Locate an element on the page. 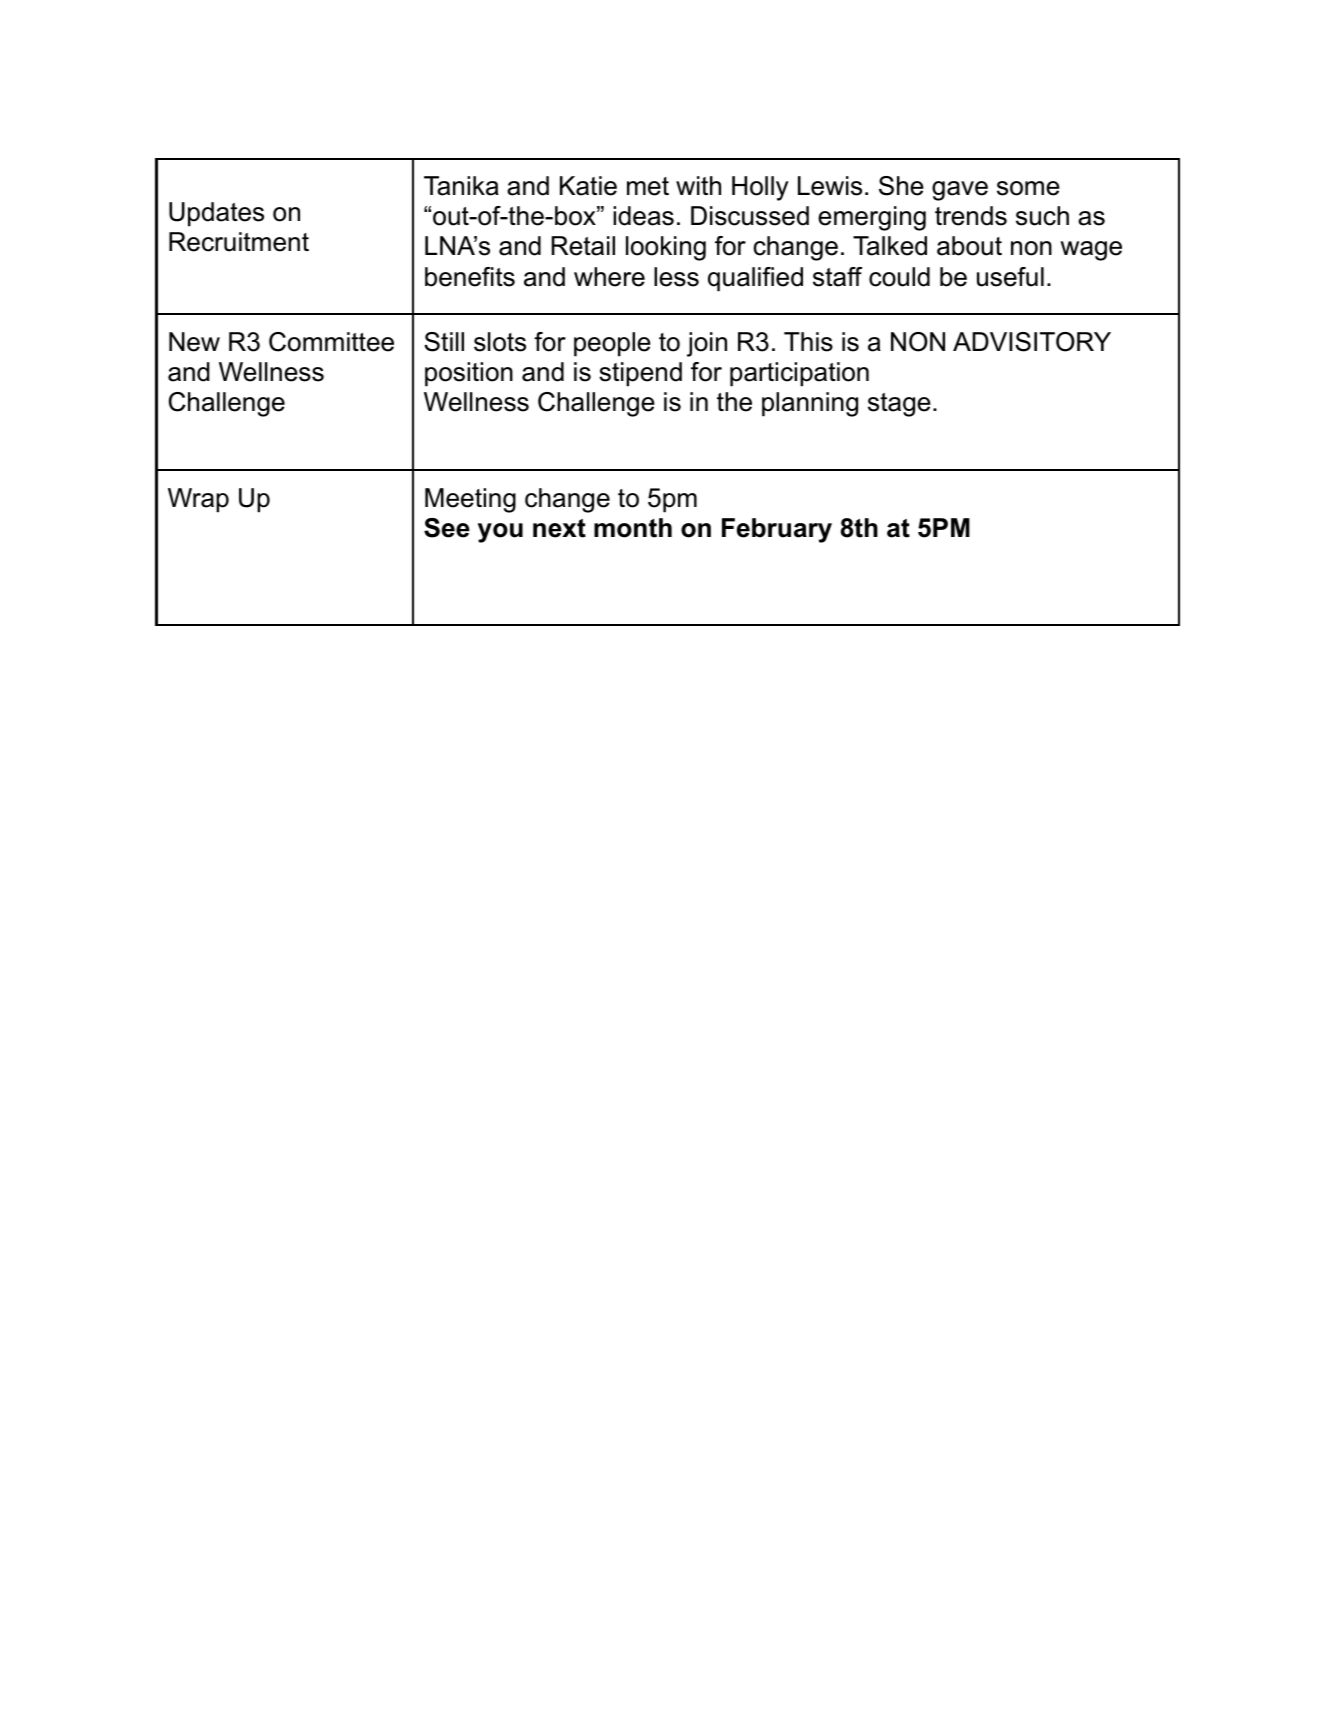 This page has height=1734, width=1340. See is located at coordinates (447, 528).
